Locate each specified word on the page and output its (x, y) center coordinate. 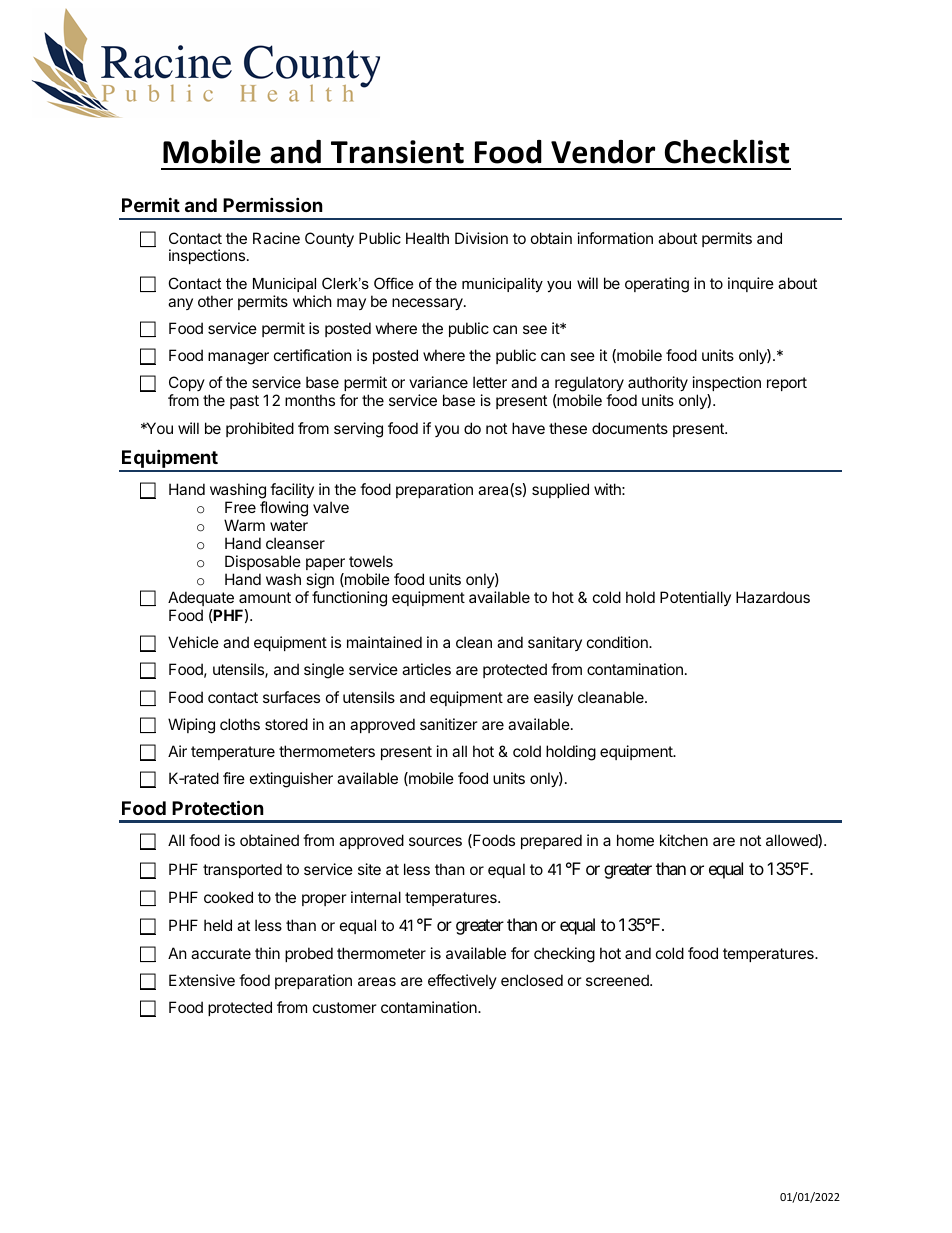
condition (618, 642)
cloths (240, 724)
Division (481, 238)
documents (630, 428)
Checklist (727, 151)
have (528, 428)
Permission (273, 204)
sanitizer (449, 724)
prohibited (260, 429)
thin (267, 953)
